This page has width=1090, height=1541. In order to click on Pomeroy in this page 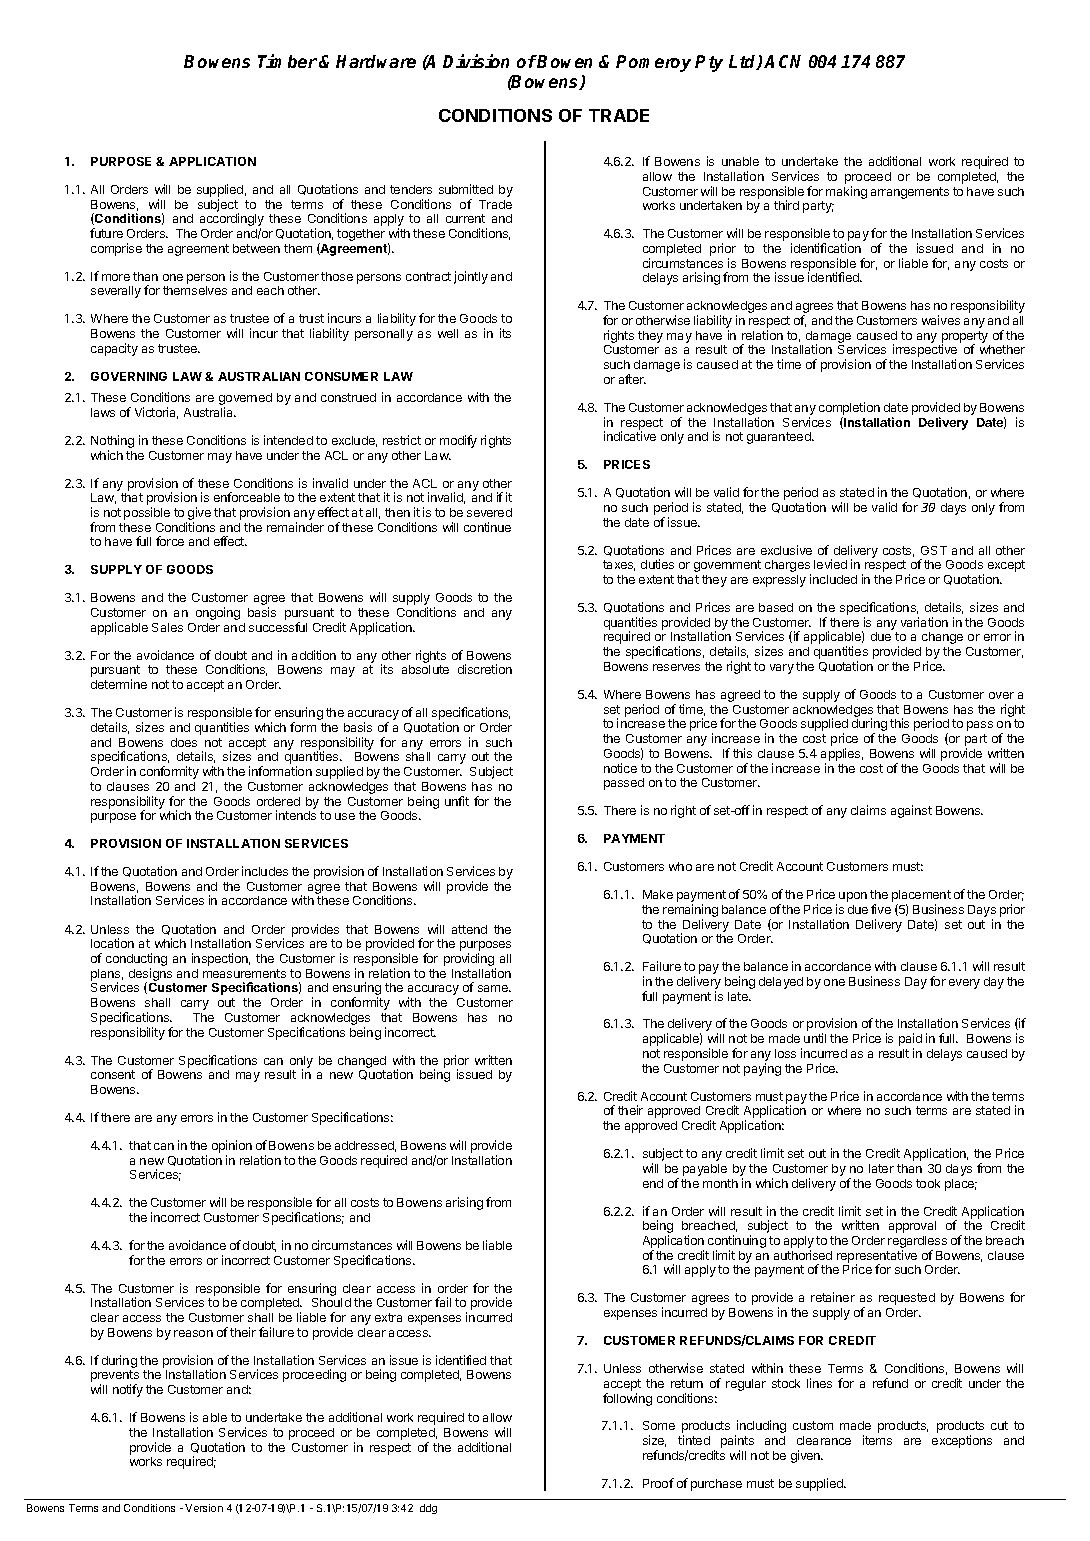, I will do `click(653, 63)`.
